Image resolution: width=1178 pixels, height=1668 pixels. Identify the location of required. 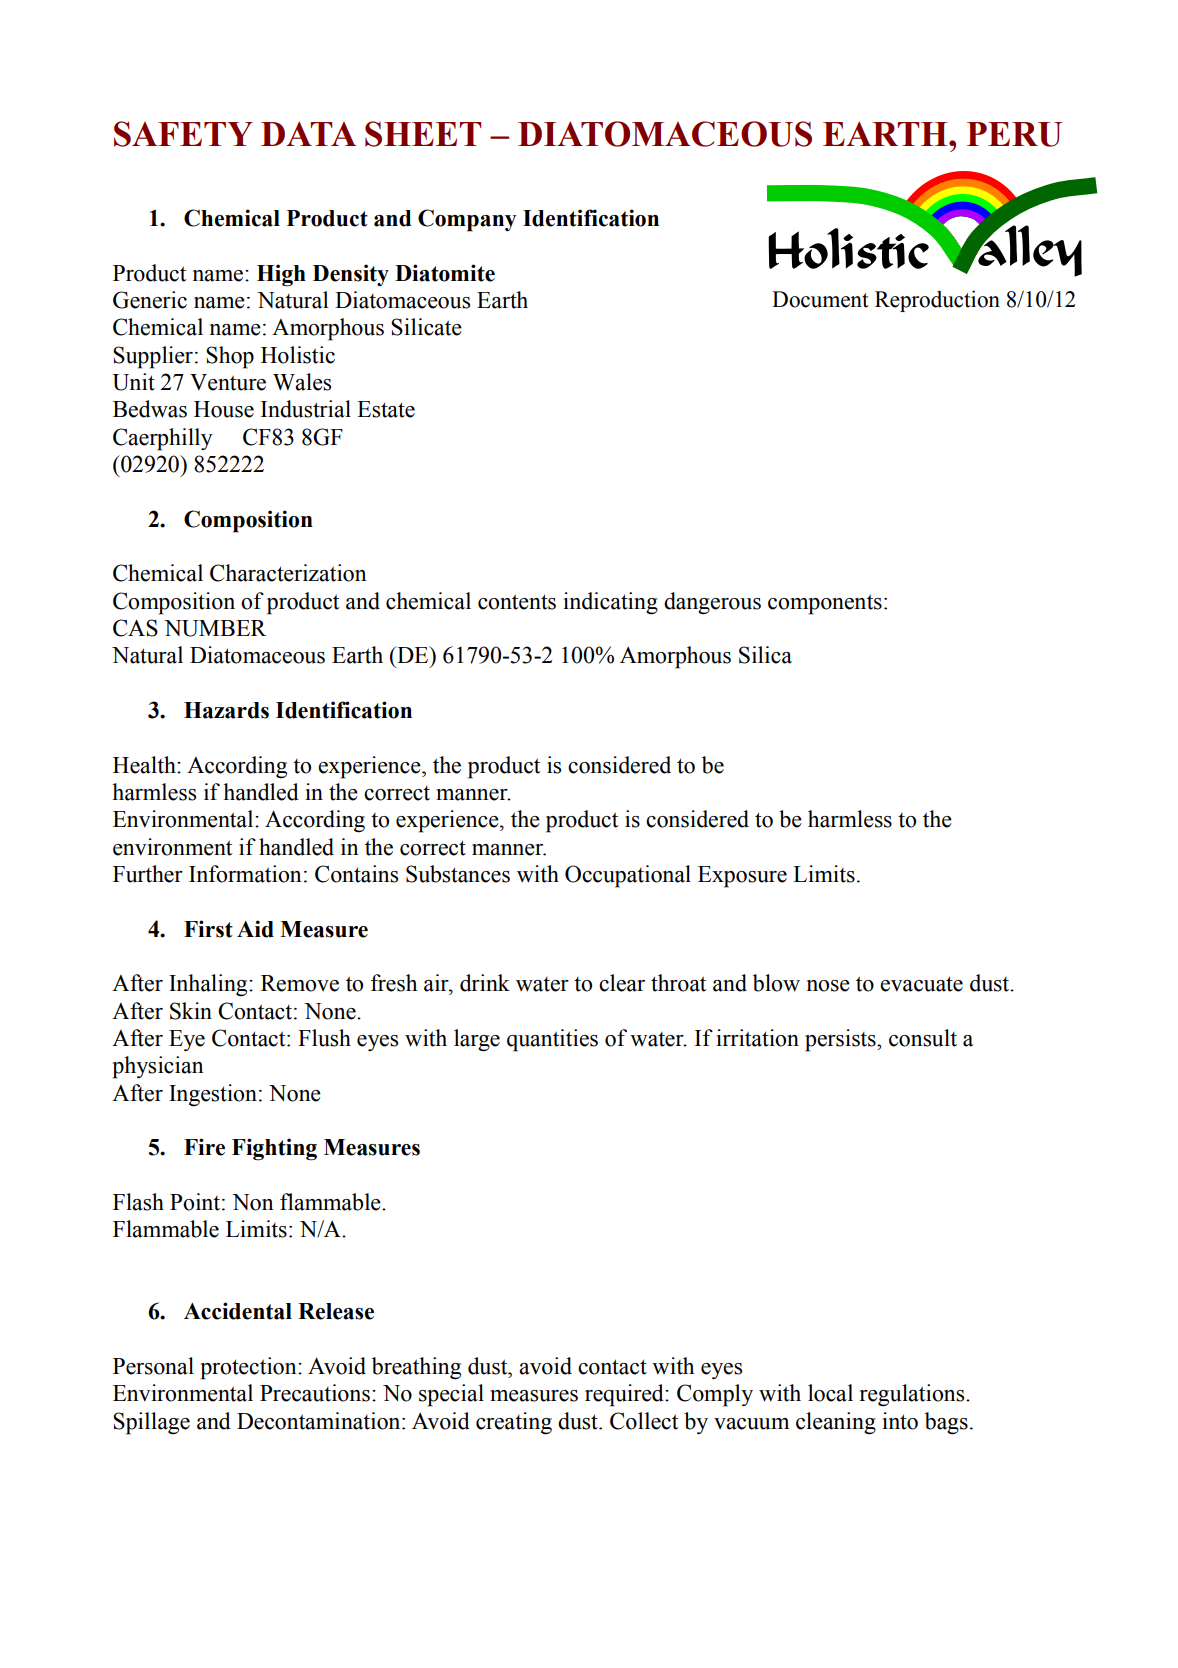
(625, 1395).
